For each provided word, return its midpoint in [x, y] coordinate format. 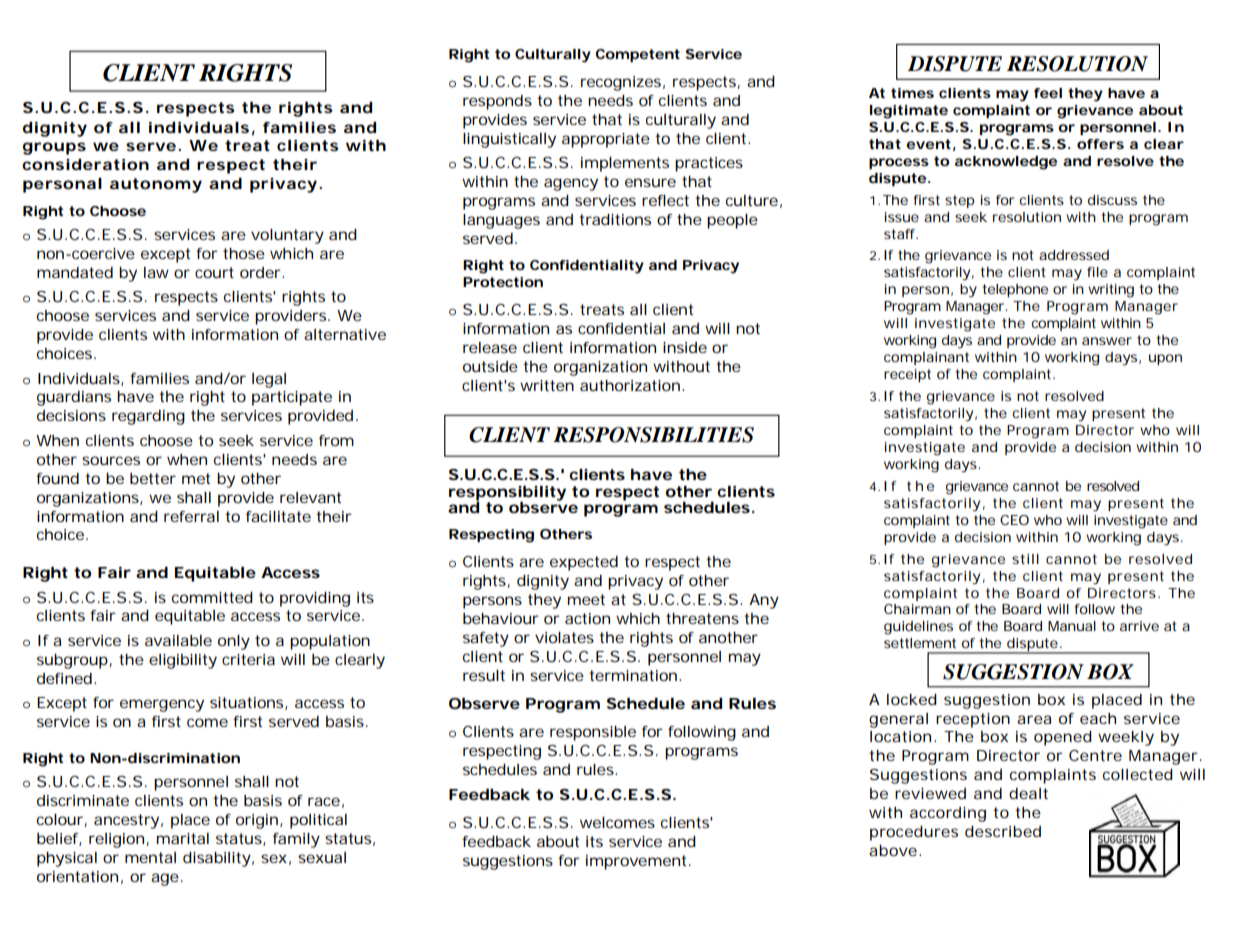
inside [685, 347]
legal [269, 380]
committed [212, 597]
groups [54, 148]
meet [586, 599]
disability [217, 859]
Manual [1072, 626]
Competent [638, 55]
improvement [638, 862]
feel [1048, 93]
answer [1107, 341]
